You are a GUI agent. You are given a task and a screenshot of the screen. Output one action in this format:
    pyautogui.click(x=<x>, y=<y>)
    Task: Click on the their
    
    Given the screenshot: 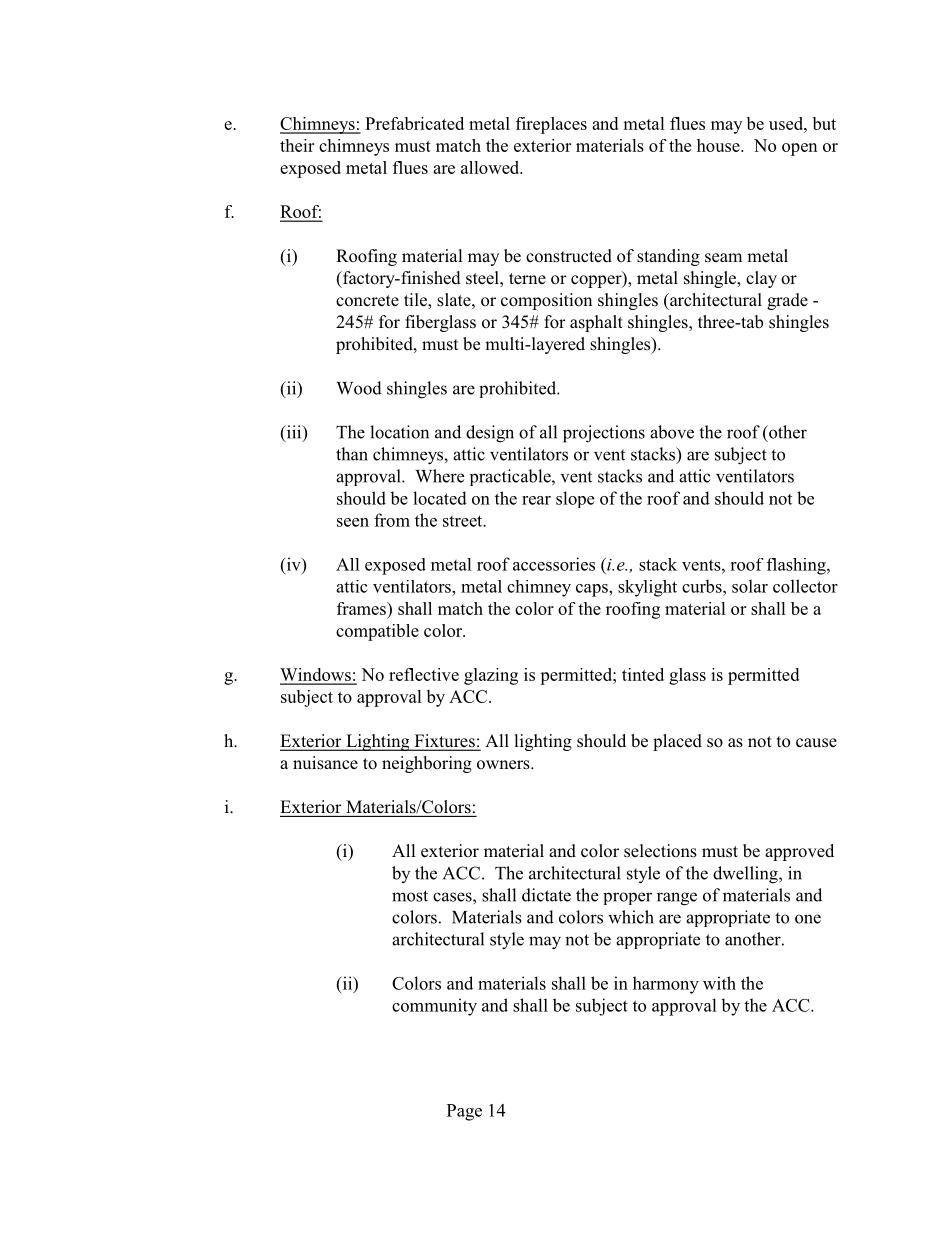 What is the action you would take?
    pyautogui.click(x=297, y=145)
